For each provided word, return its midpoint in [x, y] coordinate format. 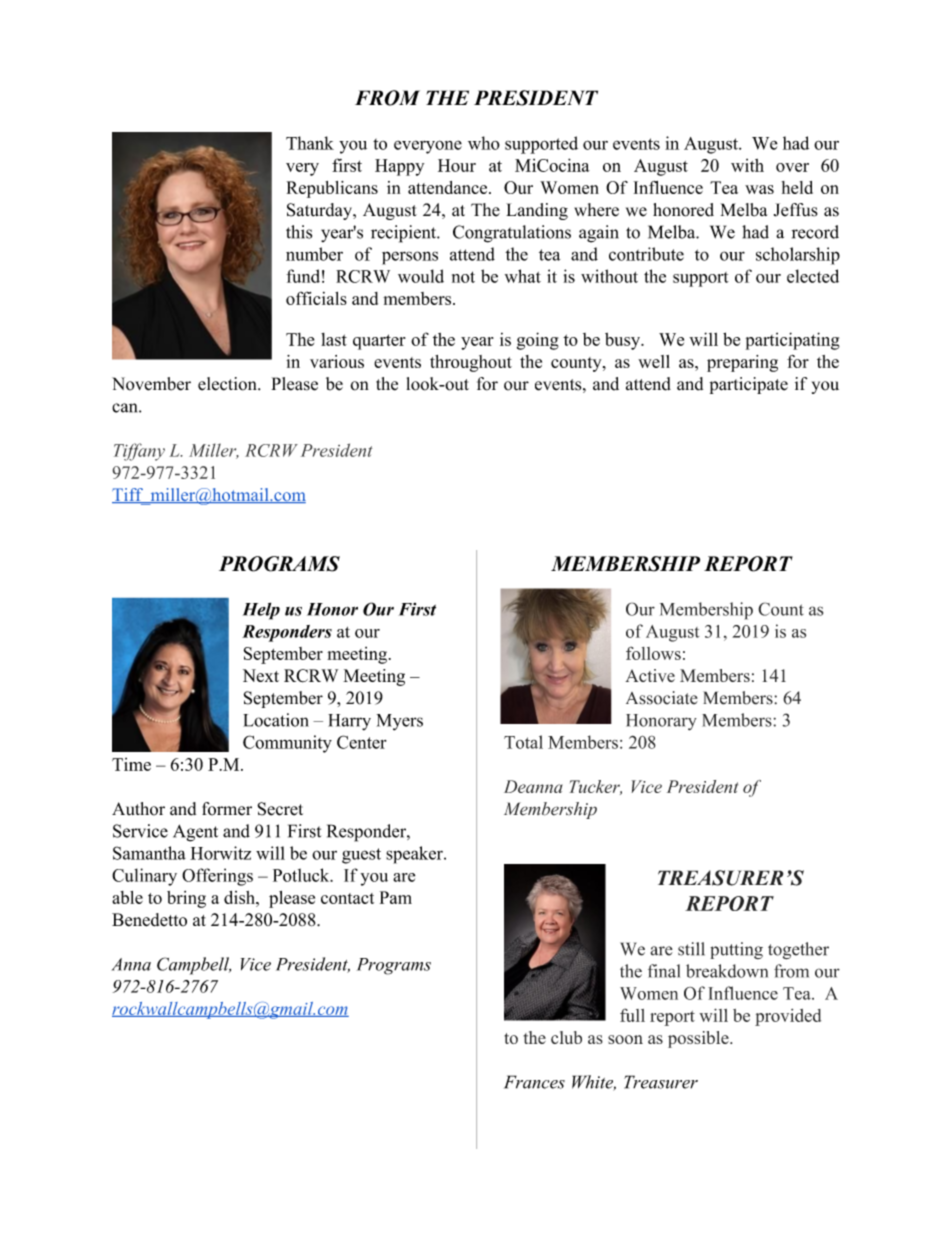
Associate [662, 698]
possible [699, 1039]
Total [523, 742]
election [228, 384]
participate [749, 385]
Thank [310, 143]
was [759, 189]
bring [186, 899]
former [227, 809]
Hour [457, 165]
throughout [471, 363]
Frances [534, 1082]
